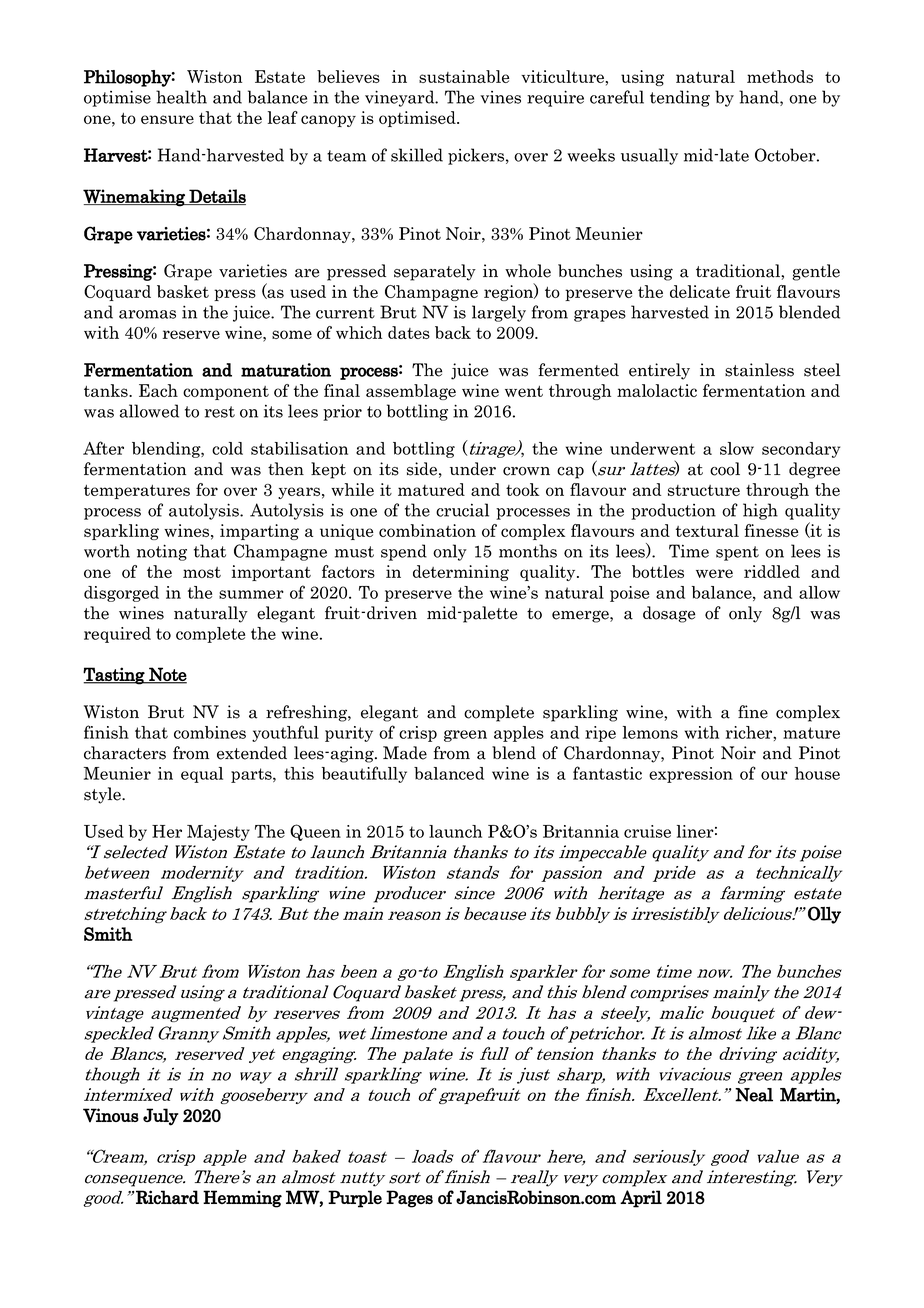 This image has width=924, height=1308. Describe the element at coordinates (210, 732) in the image. I see `combines` at that location.
